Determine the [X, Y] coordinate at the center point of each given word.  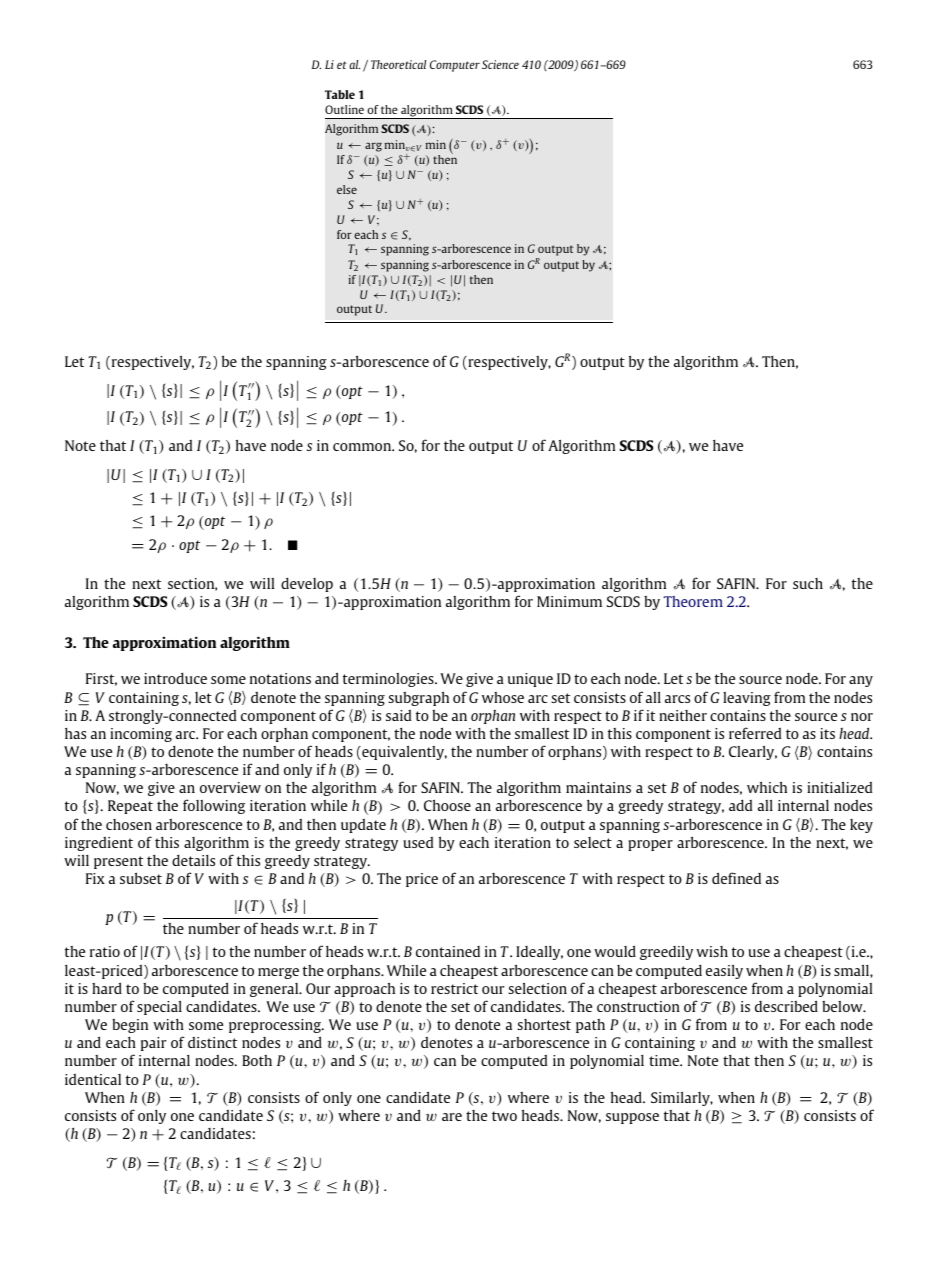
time [665, 1060]
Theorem [693, 601]
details [193, 860]
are [452, 1117]
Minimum [569, 601]
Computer [455, 66]
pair [153, 1044]
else [347, 189]
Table [340, 94]
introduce [175, 678]
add [740, 805]
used [418, 842]
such [808, 583]
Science [500, 64]
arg [373, 147]
